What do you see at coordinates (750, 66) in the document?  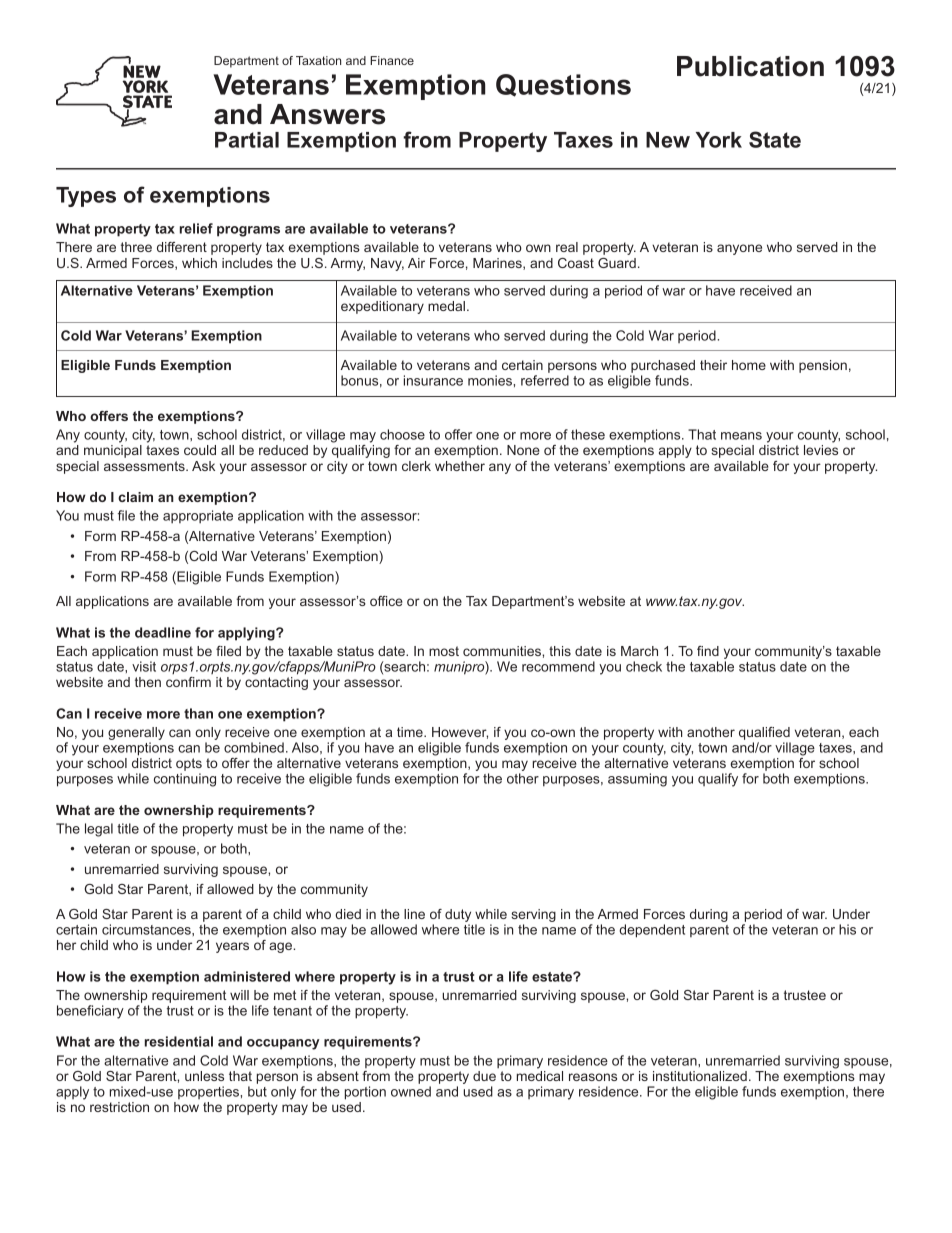 I see `Publication` at bounding box center [750, 66].
